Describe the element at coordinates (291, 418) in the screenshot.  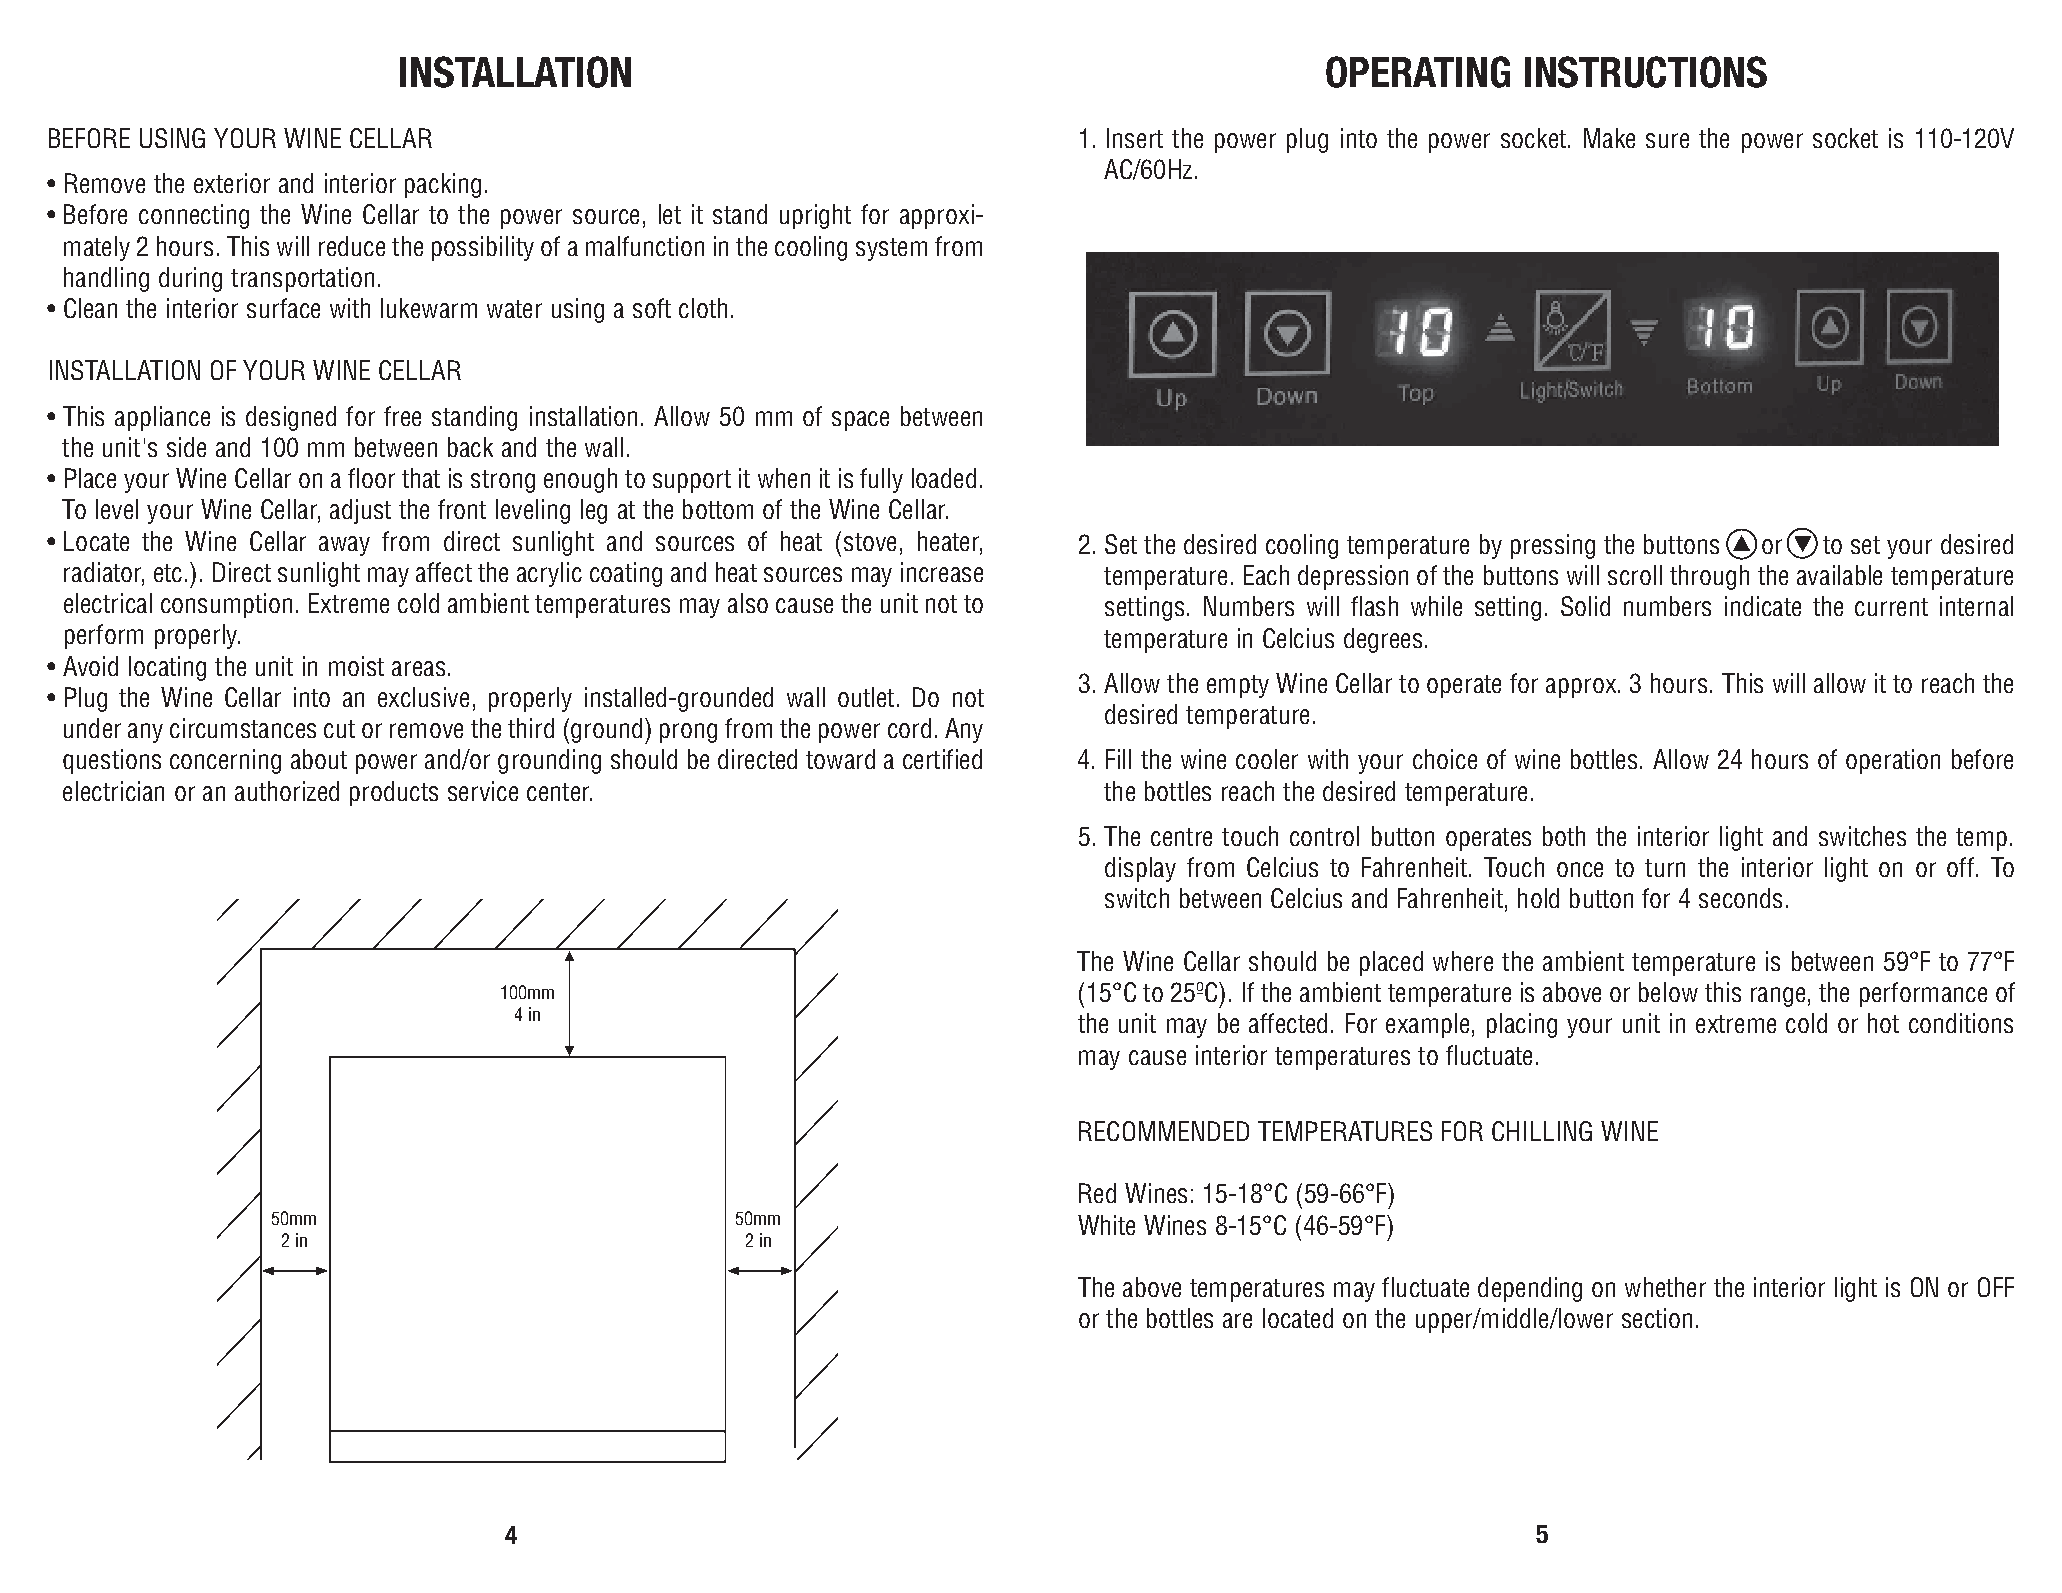
I see `designed` at that location.
